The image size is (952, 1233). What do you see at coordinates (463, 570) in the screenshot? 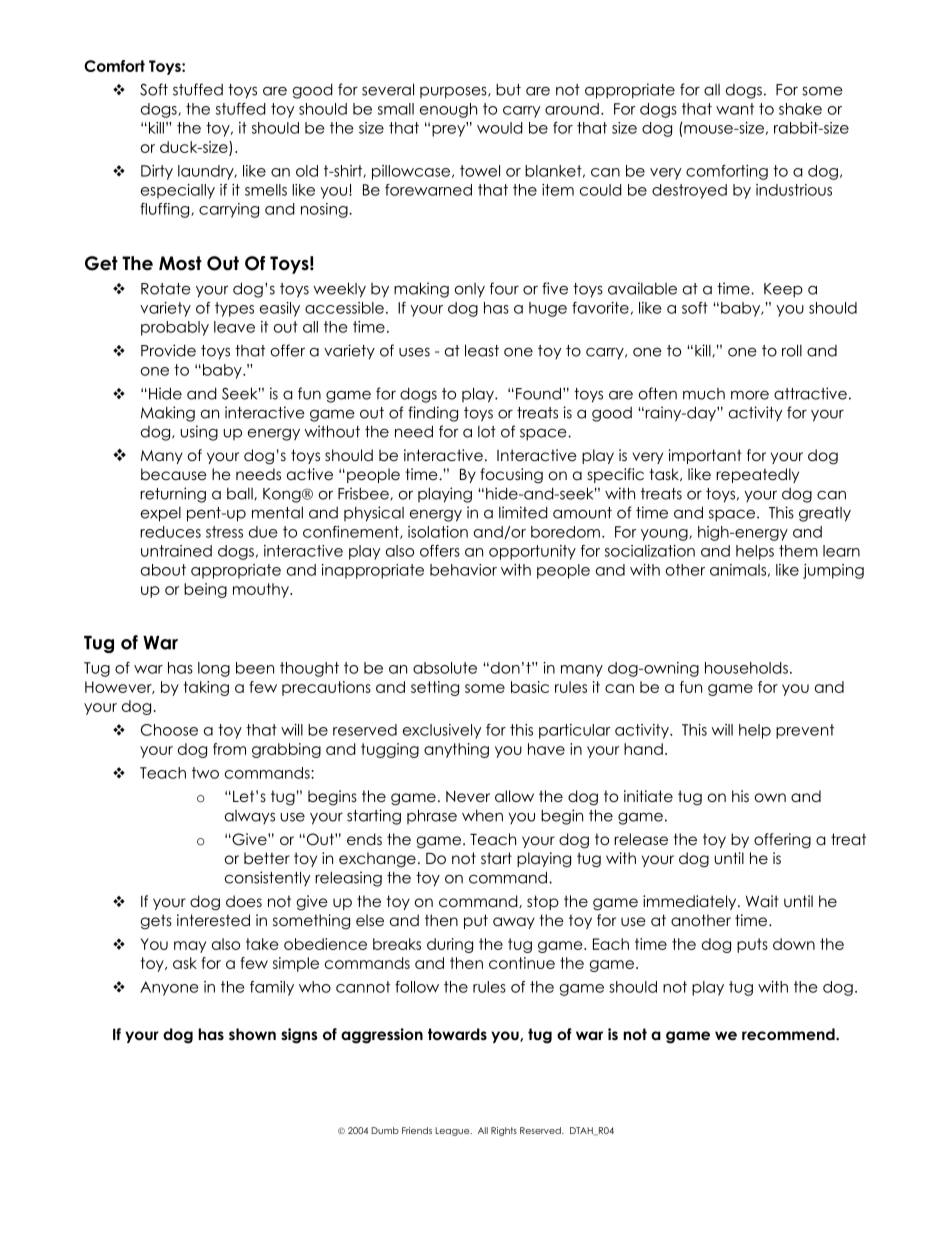
I see `behavior` at bounding box center [463, 570].
